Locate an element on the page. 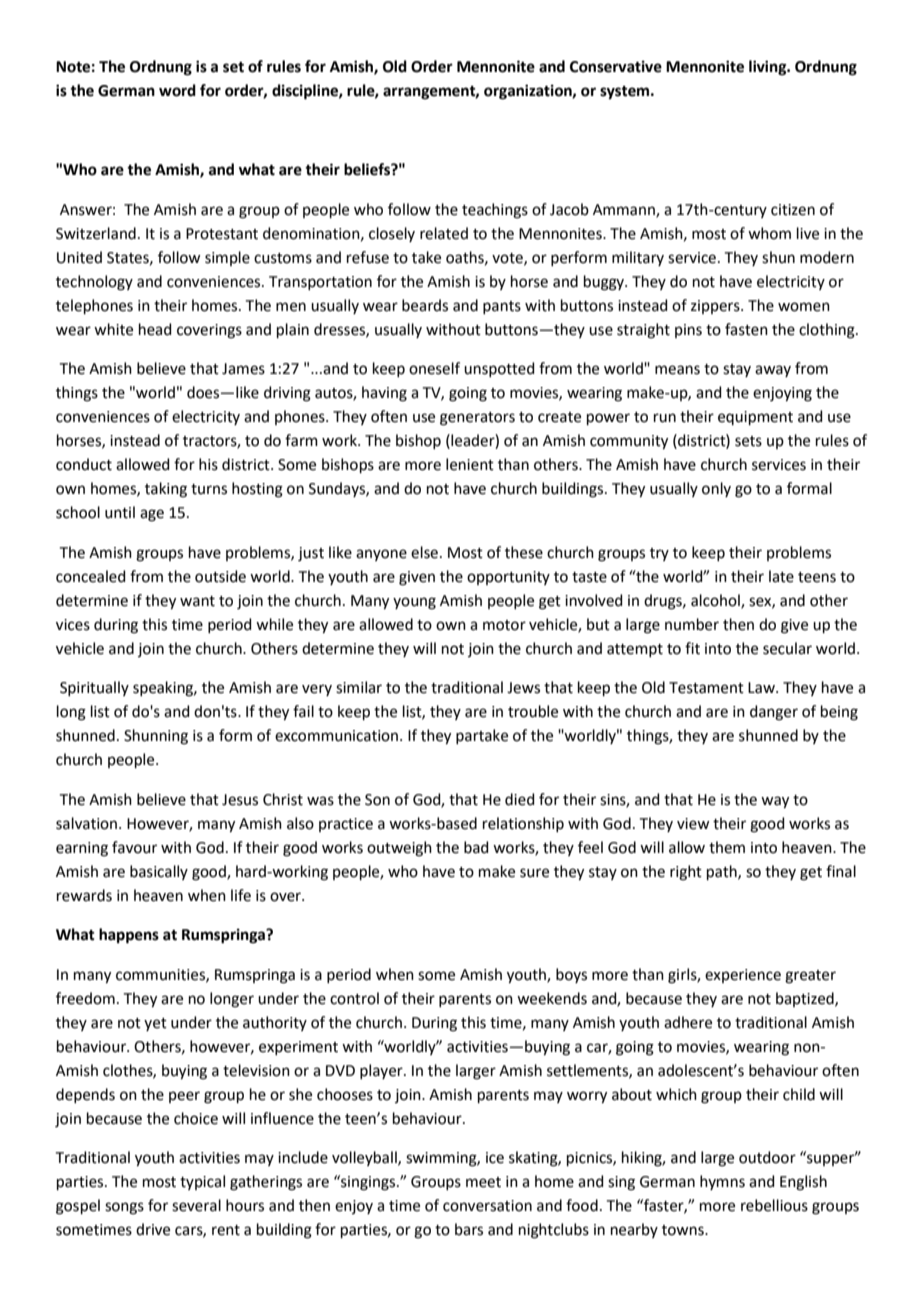 The image size is (924, 1308). teachings is located at coordinates (495, 211).
